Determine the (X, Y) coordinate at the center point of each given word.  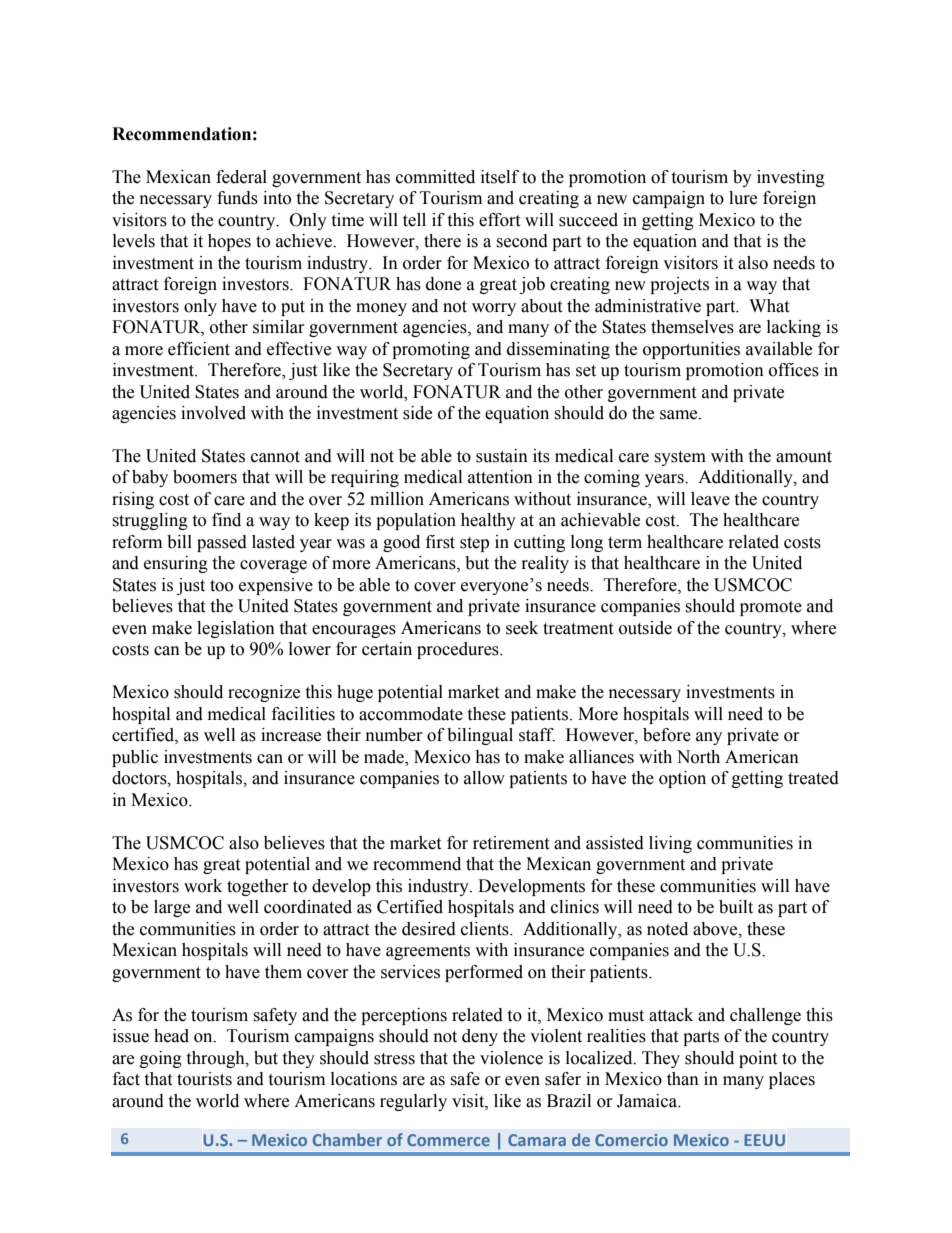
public (135, 758)
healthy (488, 521)
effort (499, 220)
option (682, 779)
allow (484, 778)
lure (743, 198)
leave (710, 499)
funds (237, 198)
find (226, 520)
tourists (204, 1079)
